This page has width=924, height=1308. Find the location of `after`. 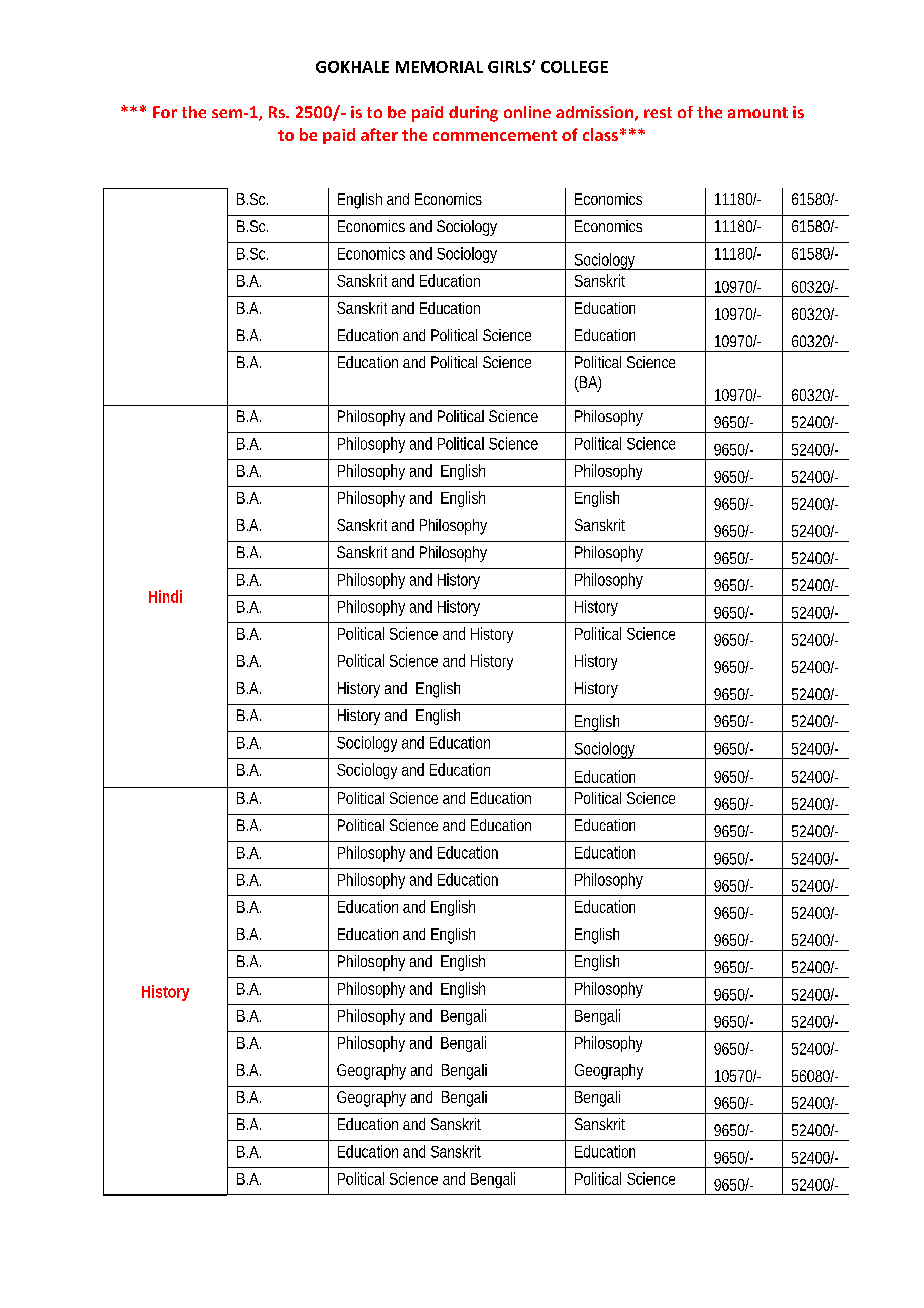

after is located at coordinates (379, 134).
